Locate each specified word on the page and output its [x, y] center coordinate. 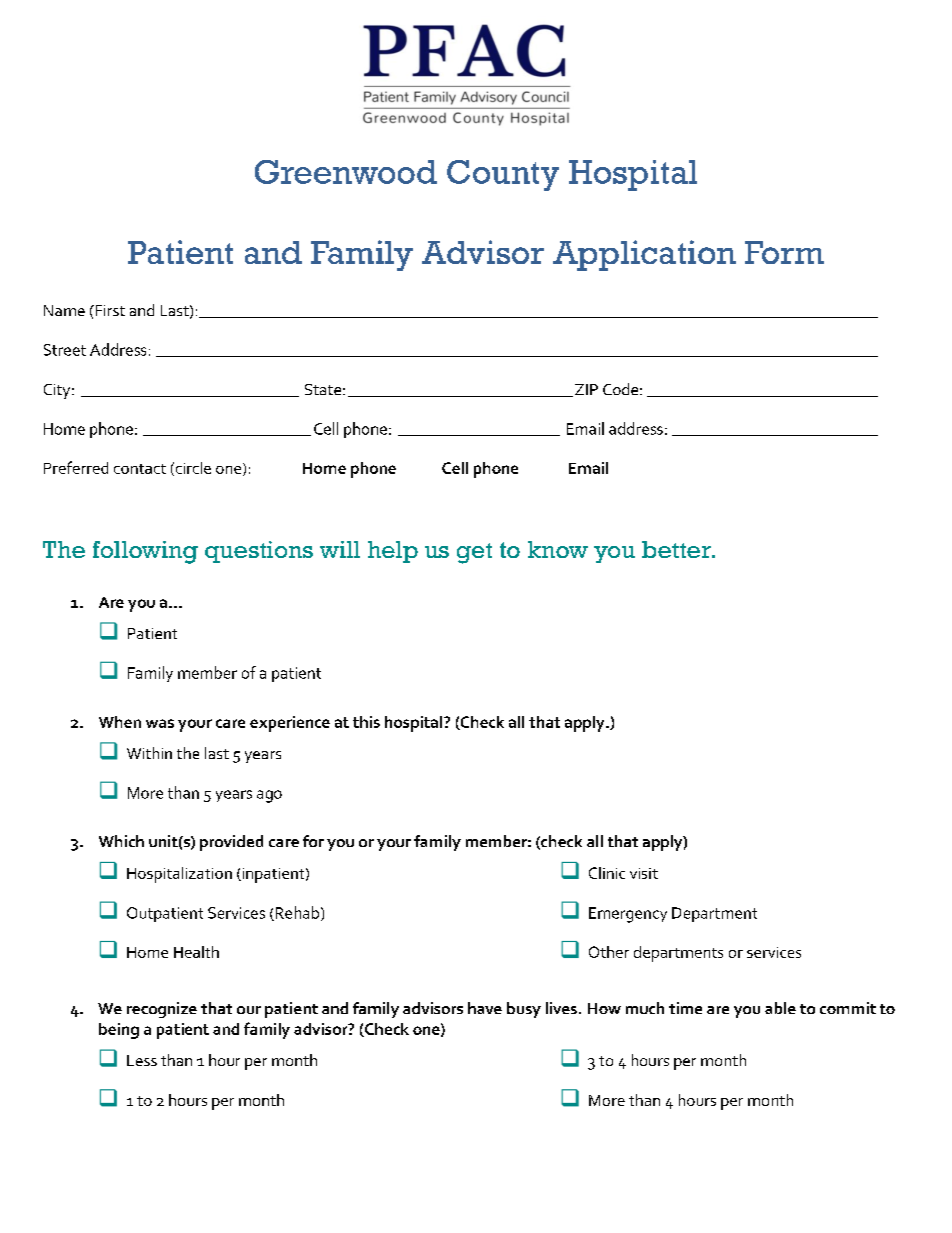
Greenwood [346, 172]
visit [644, 873]
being [119, 1031]
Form [784, 252]
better [677, 549]
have [485, 1008]
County [503, 175]
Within [149, 753]
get [474, 553]
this [366, 722]
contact [140, 469]
